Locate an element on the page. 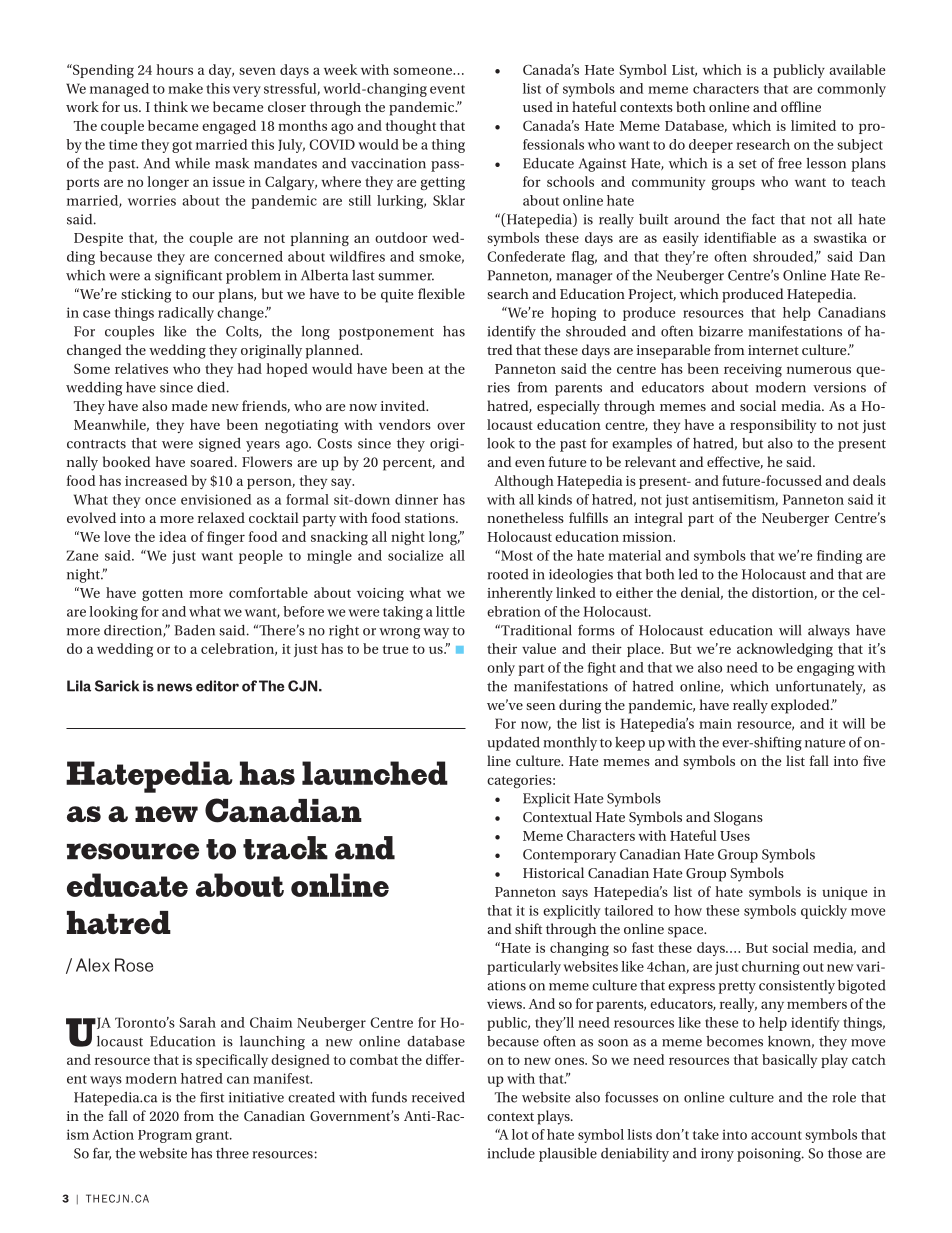  deals is located at coordinates (869, 480).
